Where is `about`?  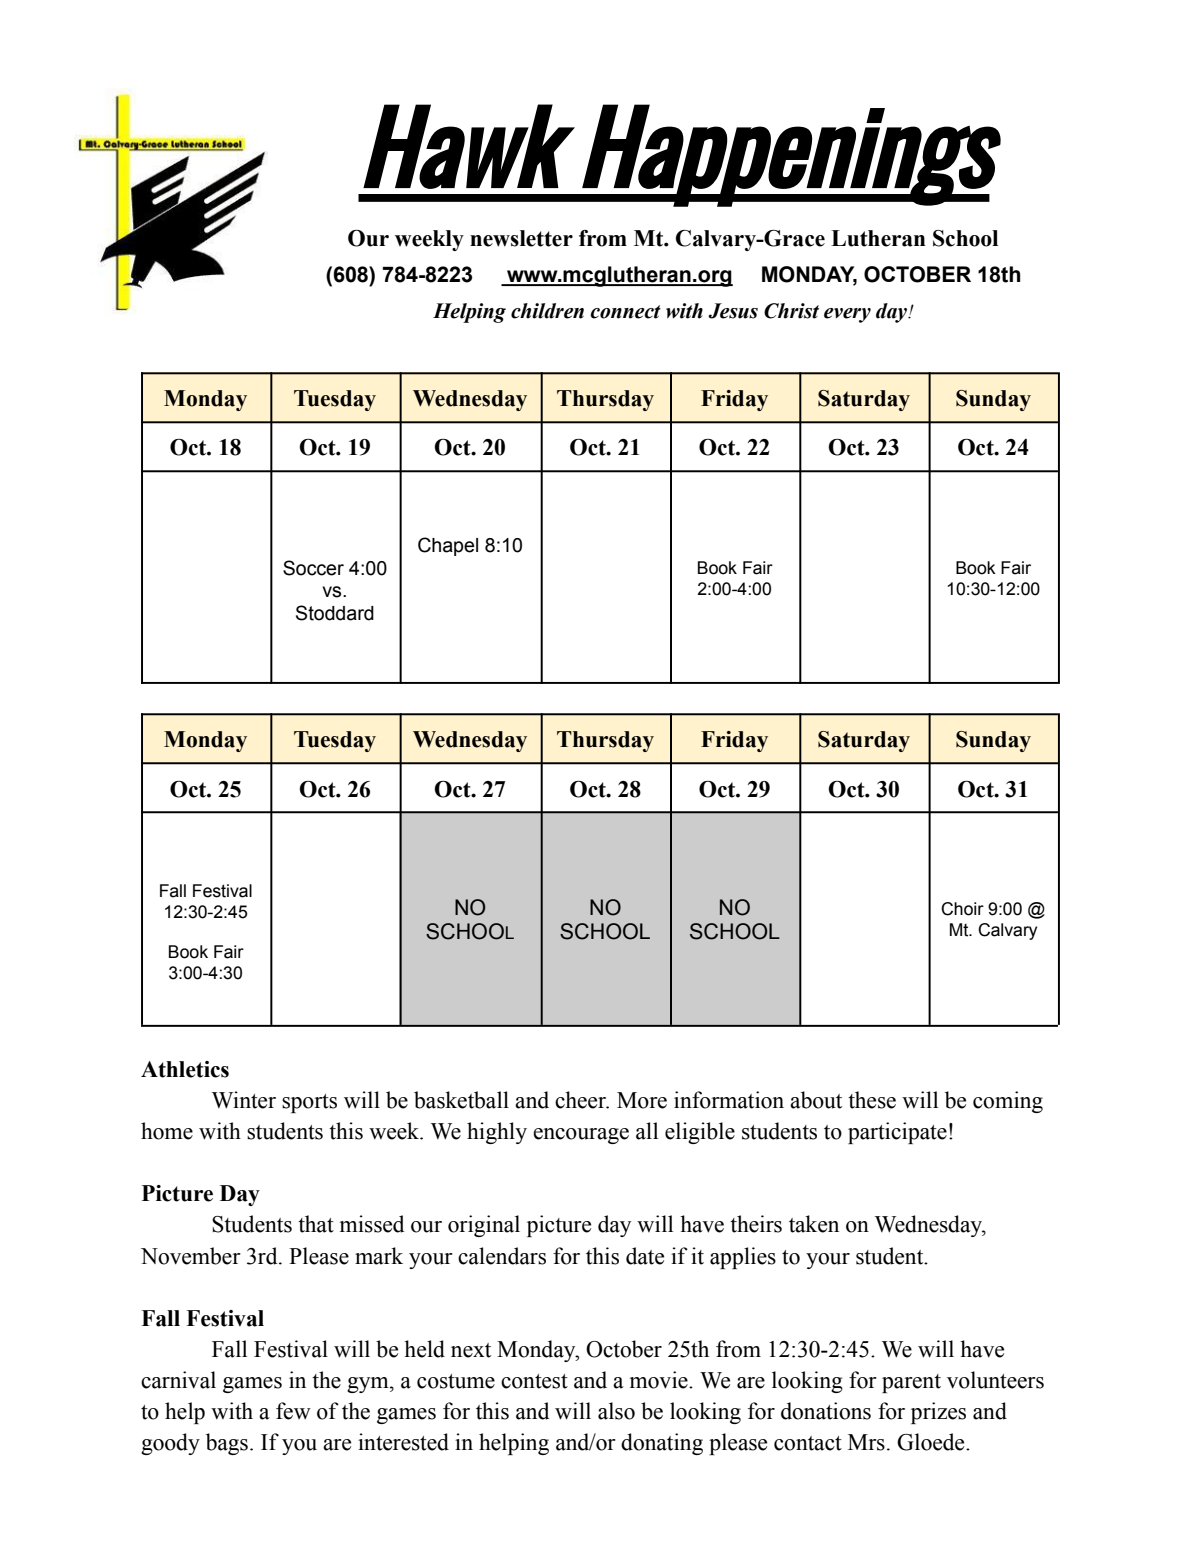
about is located at coordinates (816, 1100).
